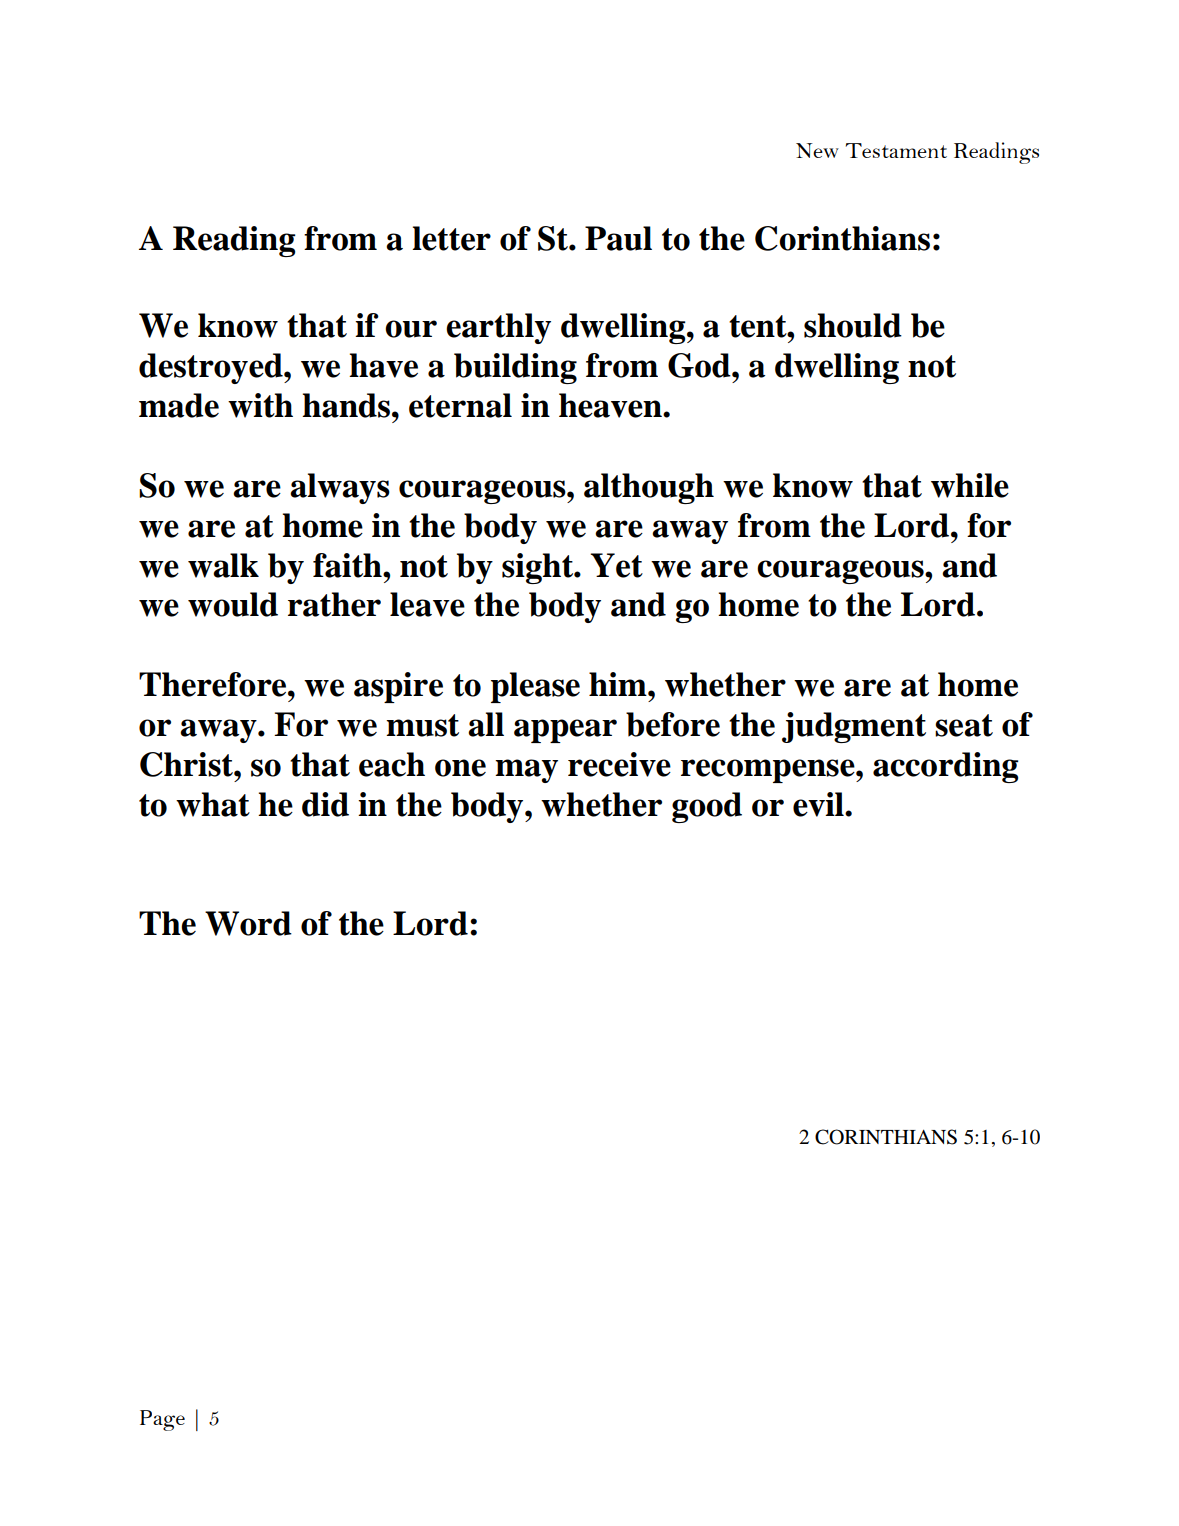 The height and width of the screenshot is (1526, 1179). What do you see at coordinates (649, 488) in the screenshot?
I see `although` at bounding box center [649, 488].
